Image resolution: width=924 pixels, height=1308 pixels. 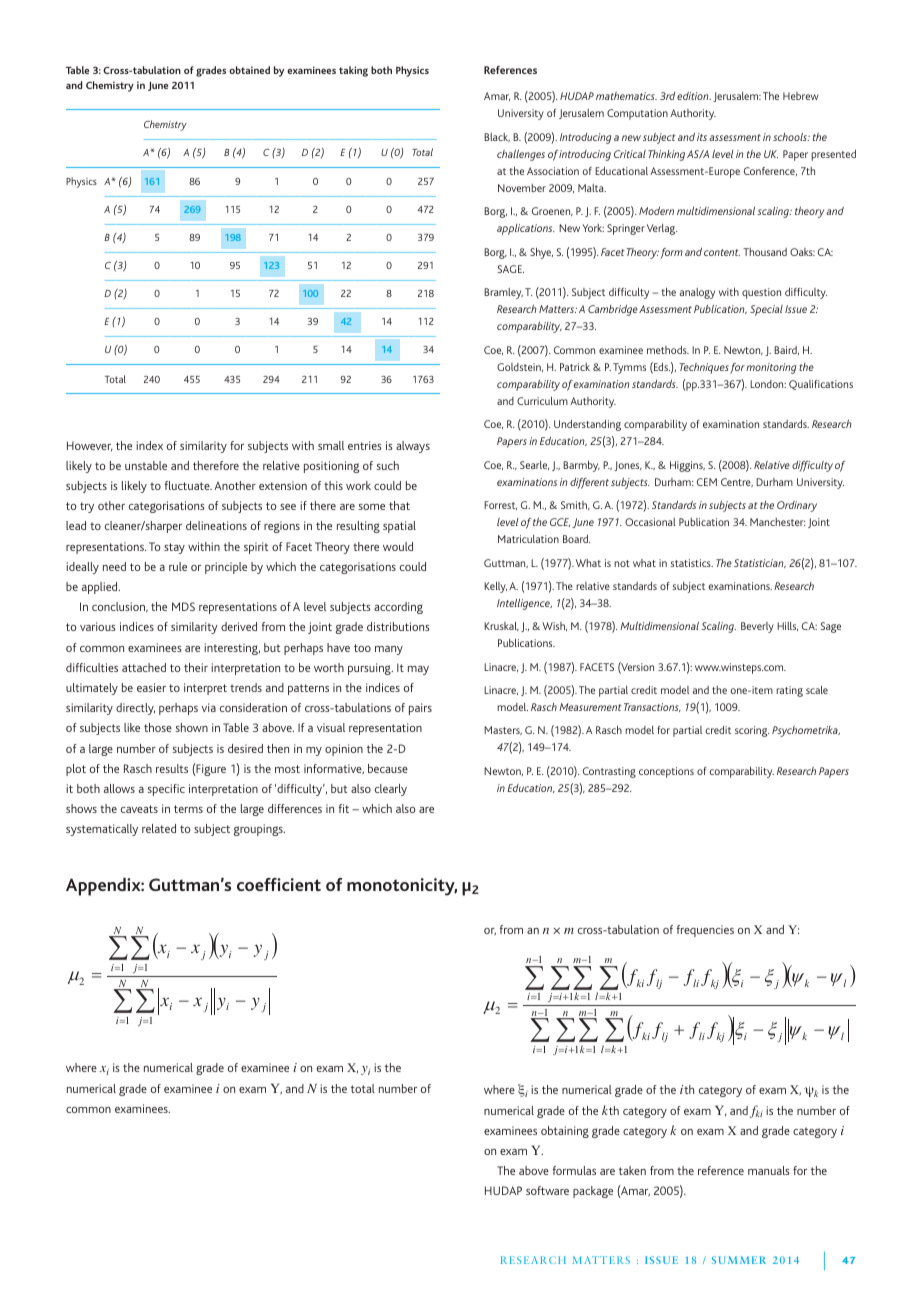 I want to click on Bramley, so click(x=503, y=293).
